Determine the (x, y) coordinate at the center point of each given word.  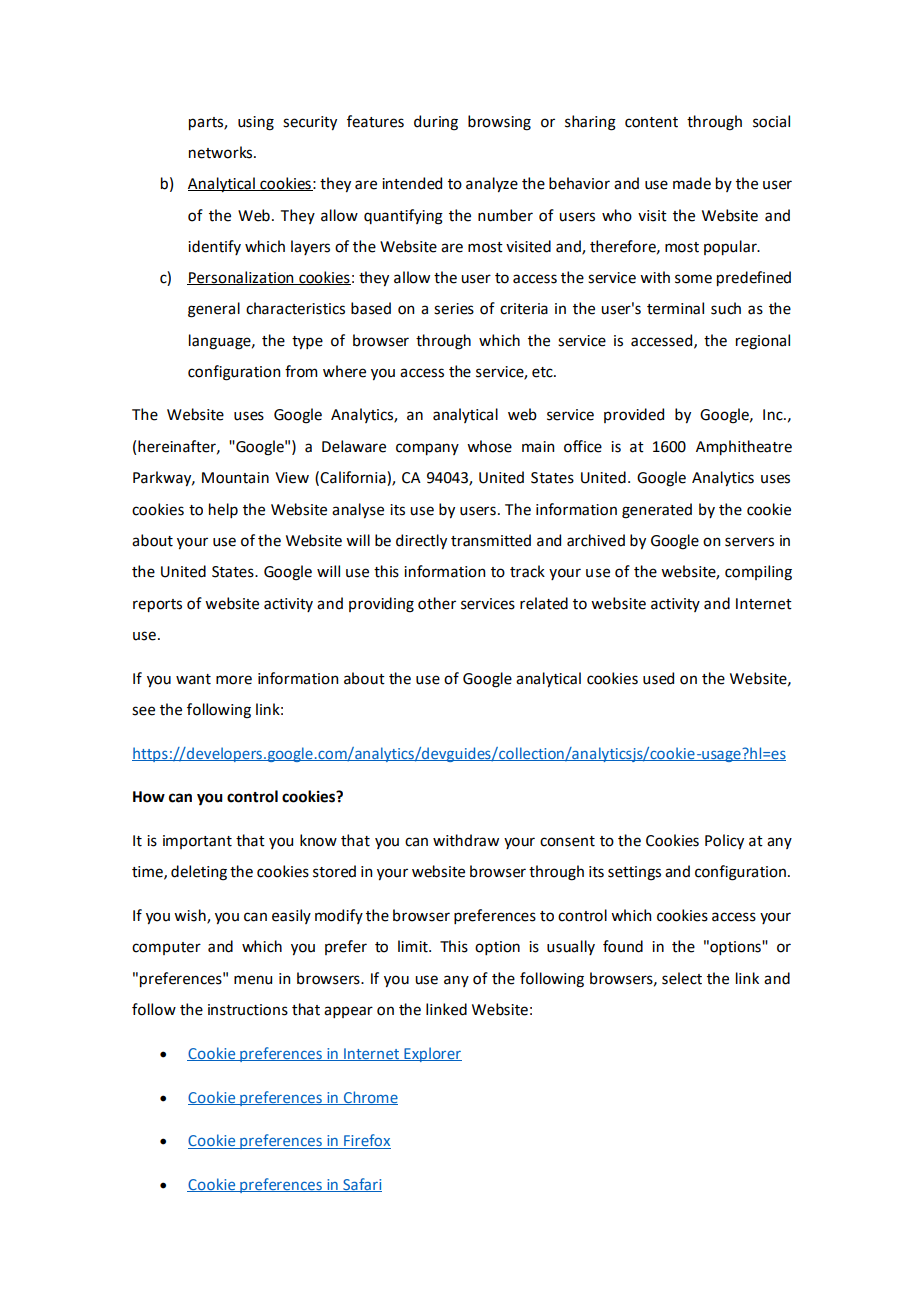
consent (567, 841)
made (692, 183)
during (436, 123)
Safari (361, 1185)
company (427, 449)
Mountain (235, 478)
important (197, 842)
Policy (724, 841)
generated (657, 511)
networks (220, 152)
